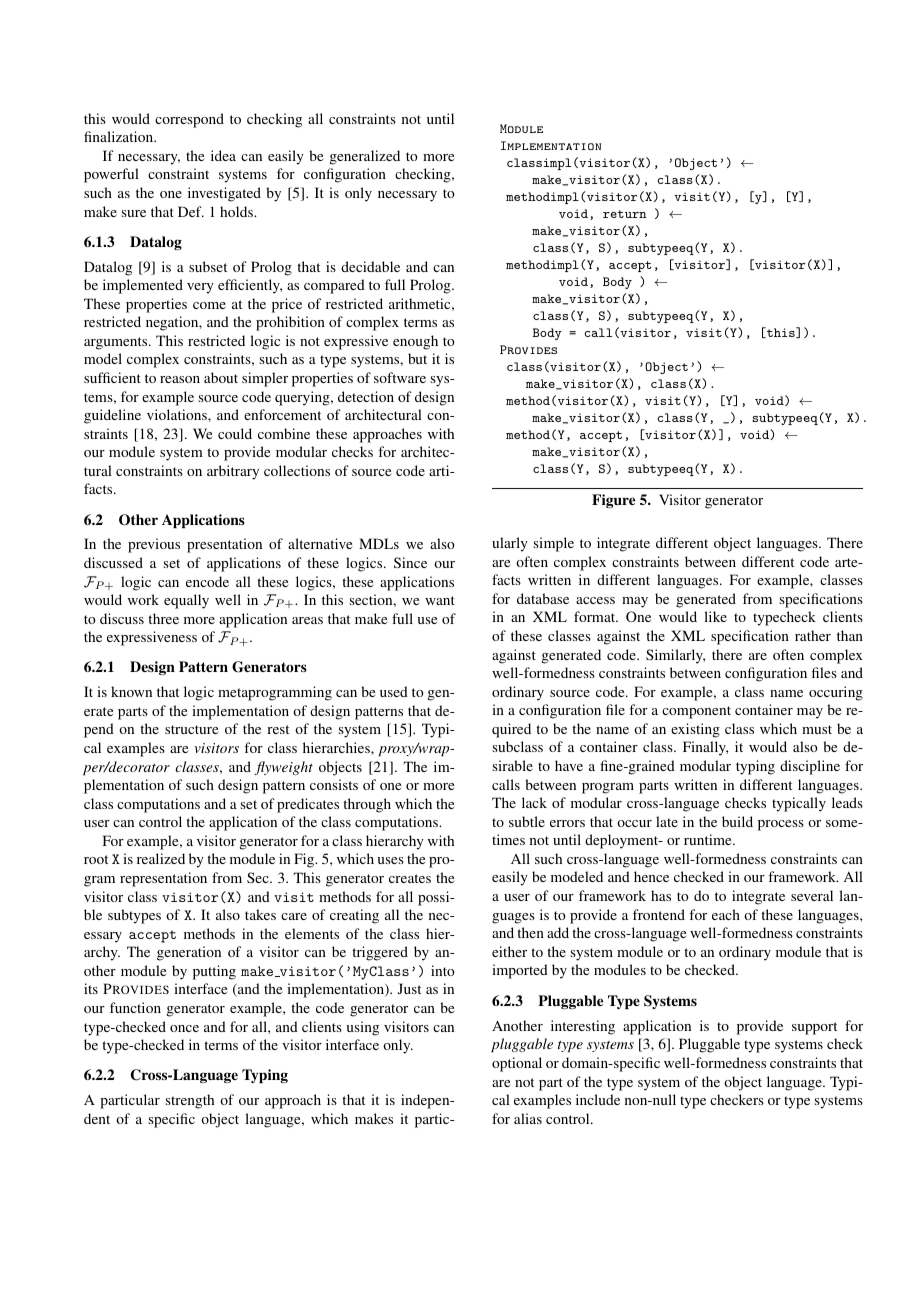 This image has width=924, height=1308. I want to click on Figure, so click(613, 501).
